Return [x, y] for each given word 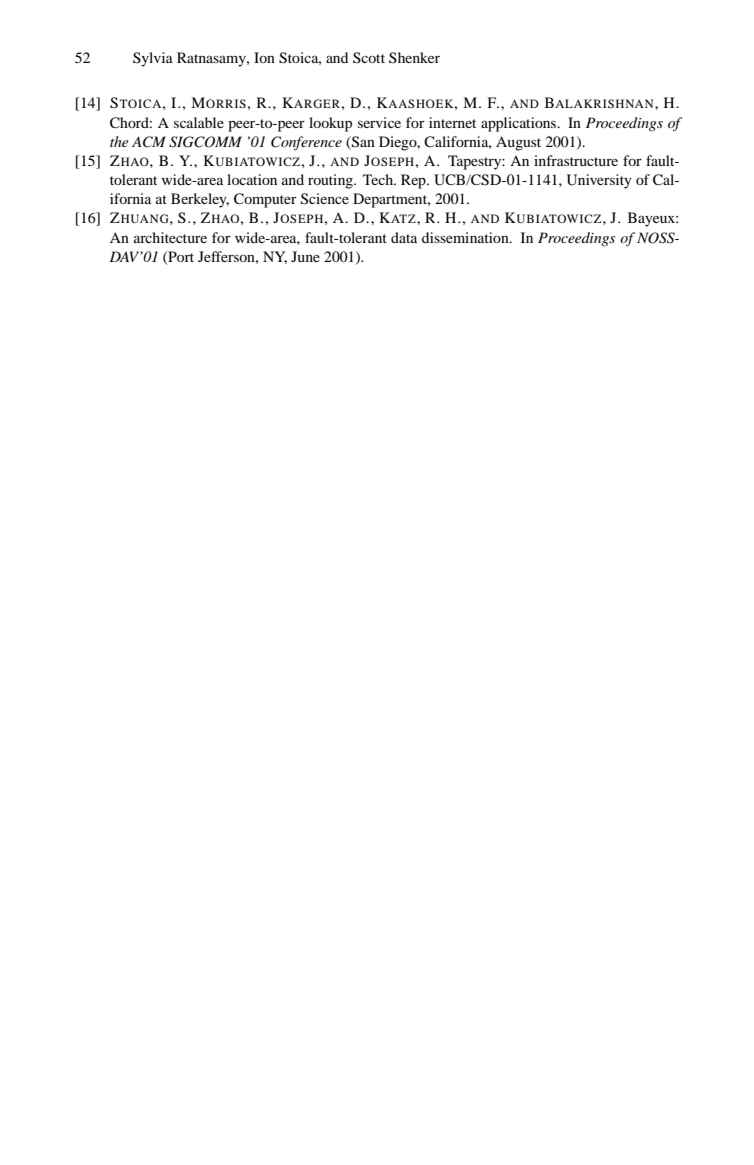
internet [452, 122]
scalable [199, 122]
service [379, 122]
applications [520, 124]
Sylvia [153, 59]
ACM [149, 142]
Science [325, 199]
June [305, 256]
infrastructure [576, 160]
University [599, 181]
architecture [170, 237]
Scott [369, 57]
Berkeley [200, 200]
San [362, 142]
